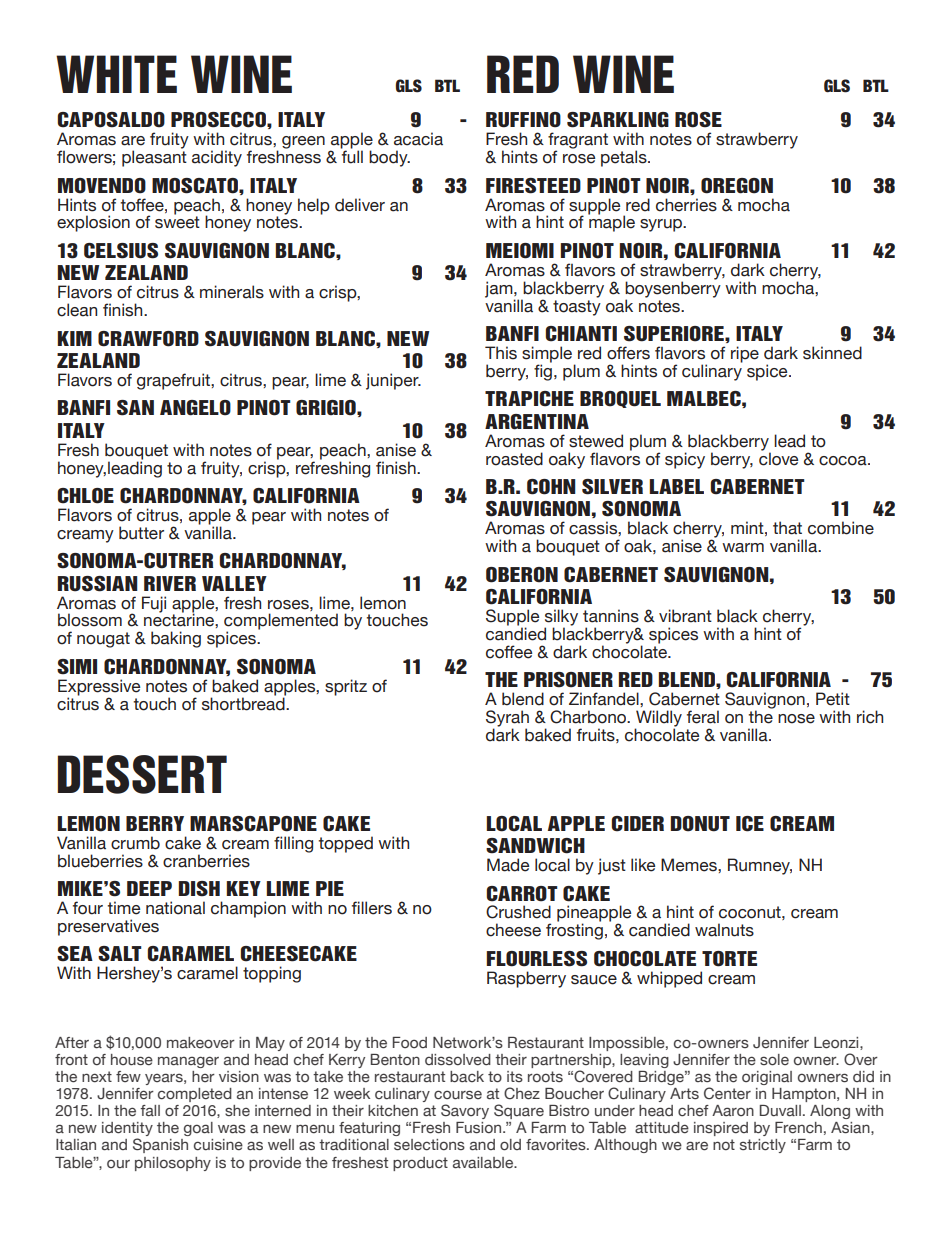 Image resolution: width=952 pixels, height=1233 pixels. Describe the element at coordinates (690, 865) in the page. I see `Memes` at that location.
